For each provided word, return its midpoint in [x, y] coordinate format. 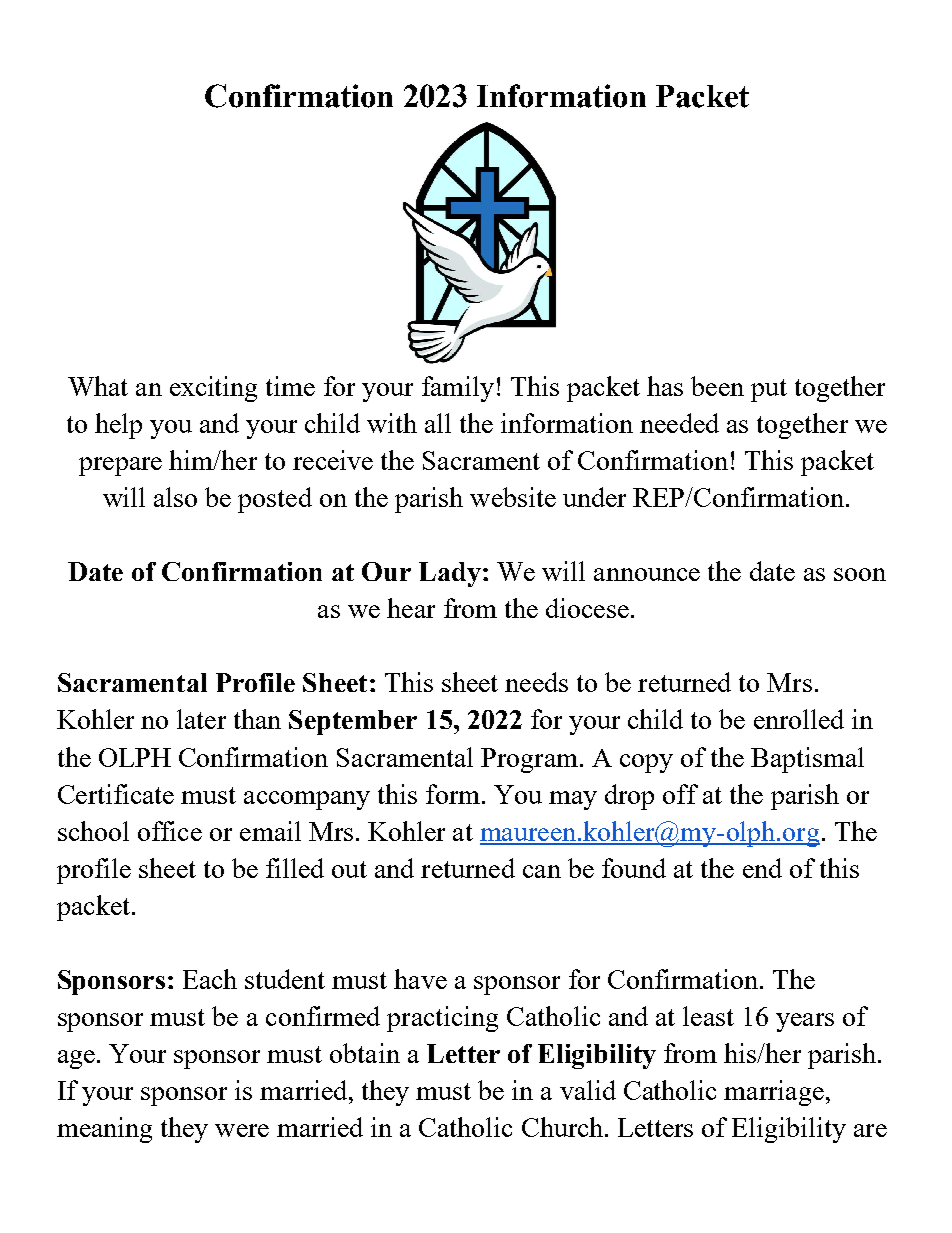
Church [564, 1127]
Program [529, 760]
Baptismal [807, 760]
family [458, 389]
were [242, 1130]
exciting [213, 389]
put [769, 390]
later [201, 719]
